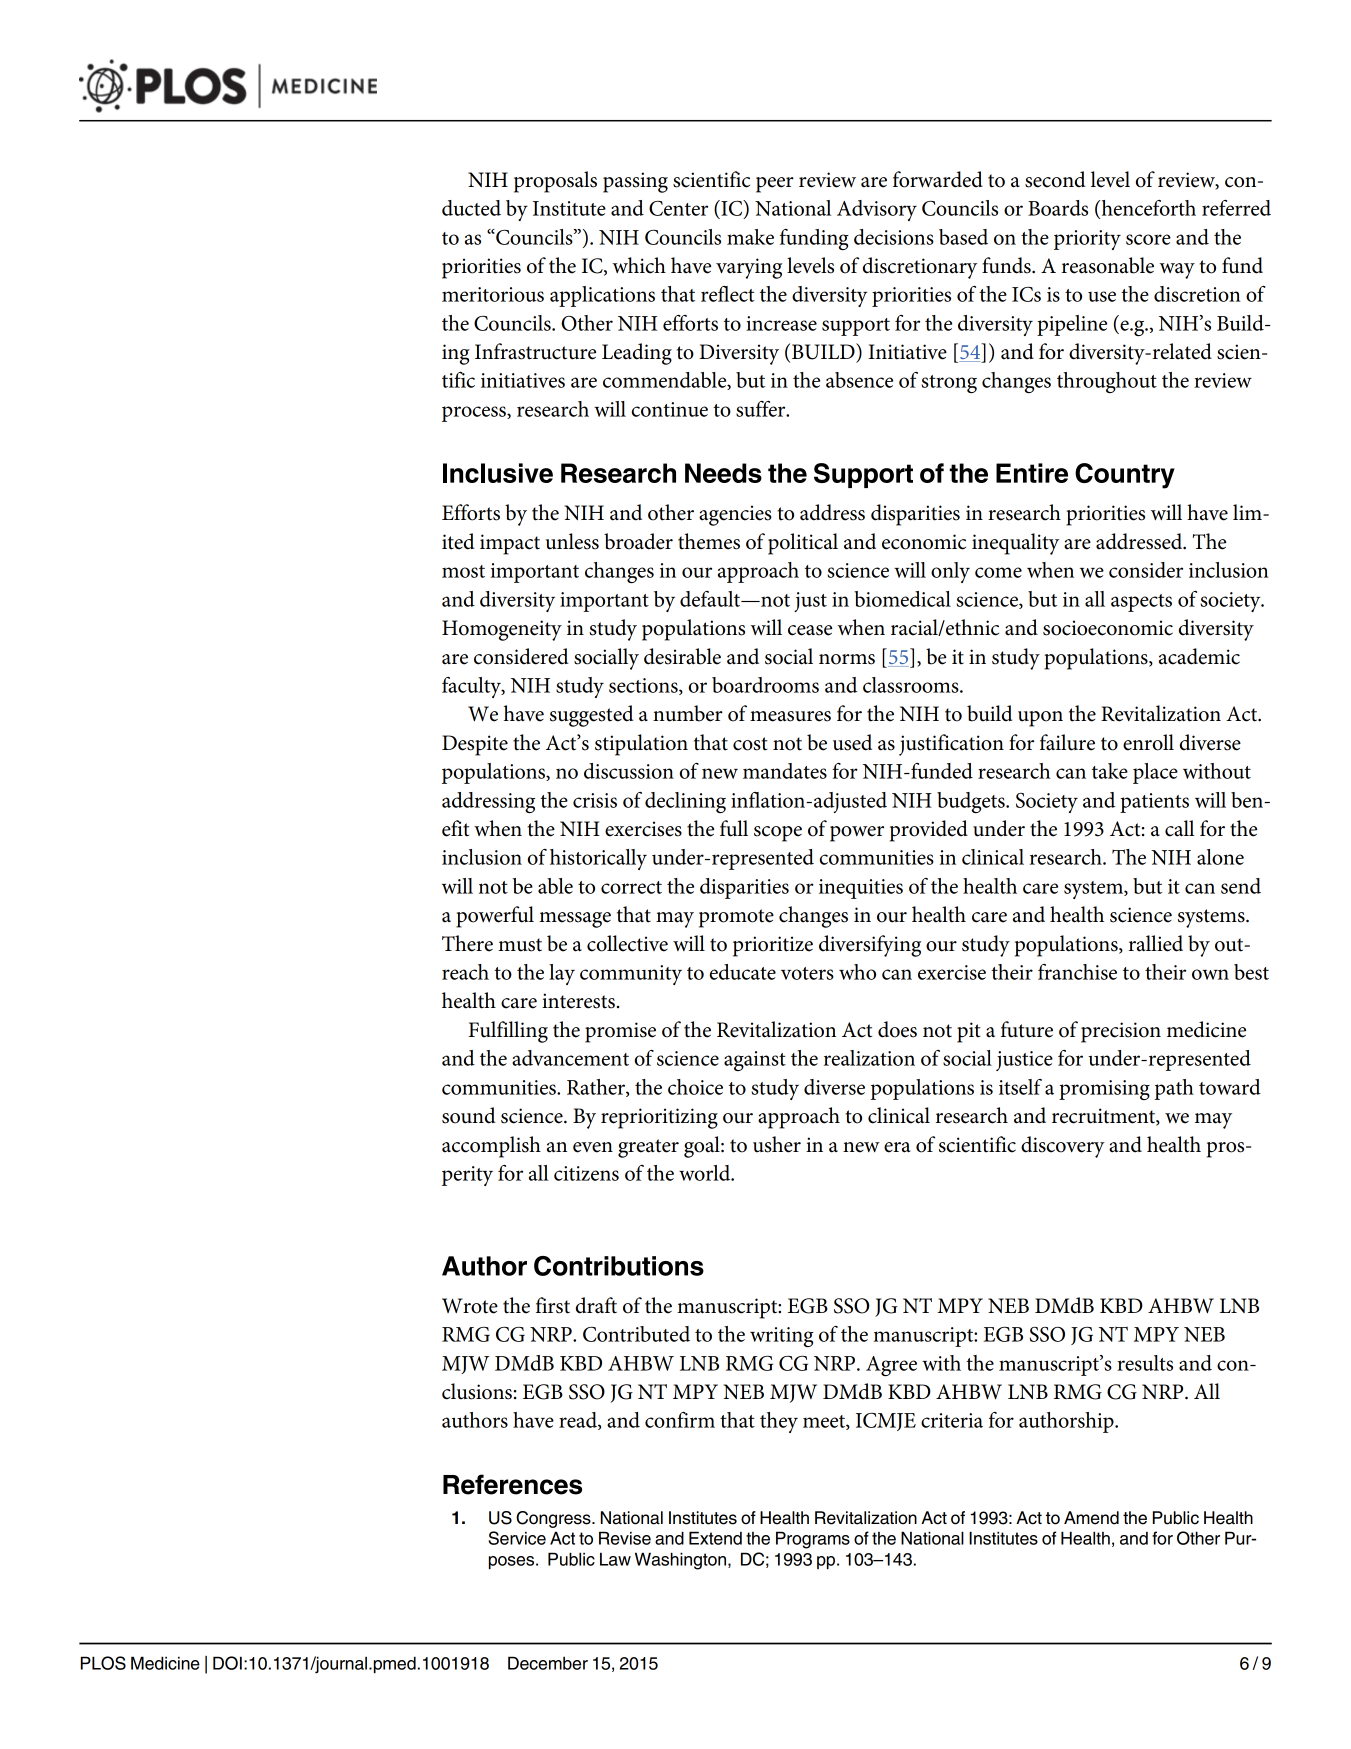 This screenshot has width=1351, height=1749. Describe the element at coordinates (470, 1306) in the screenshot. I see `Wrote` at that location.
